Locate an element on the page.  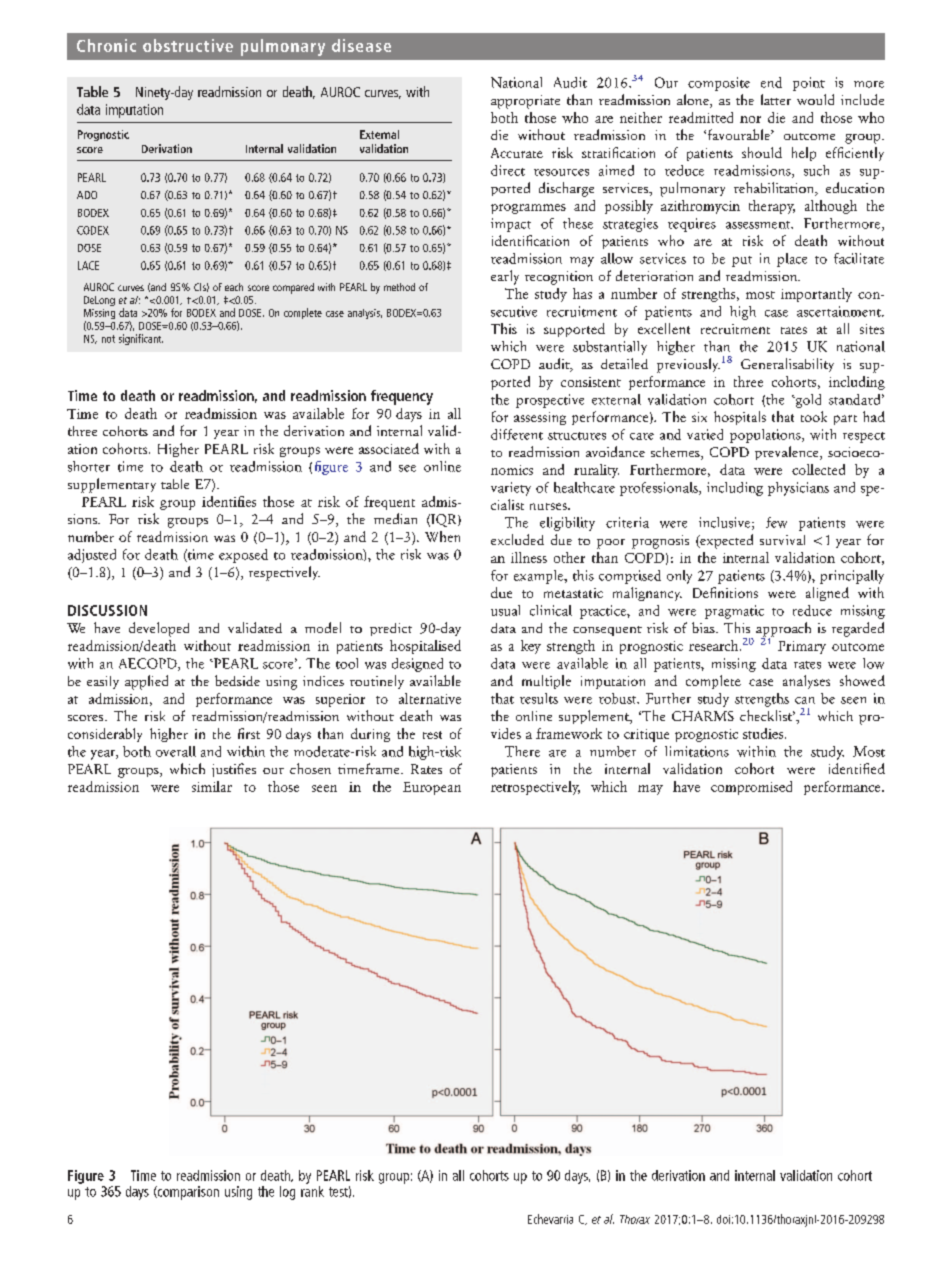
rank is located at coordinates (312, 1190).
